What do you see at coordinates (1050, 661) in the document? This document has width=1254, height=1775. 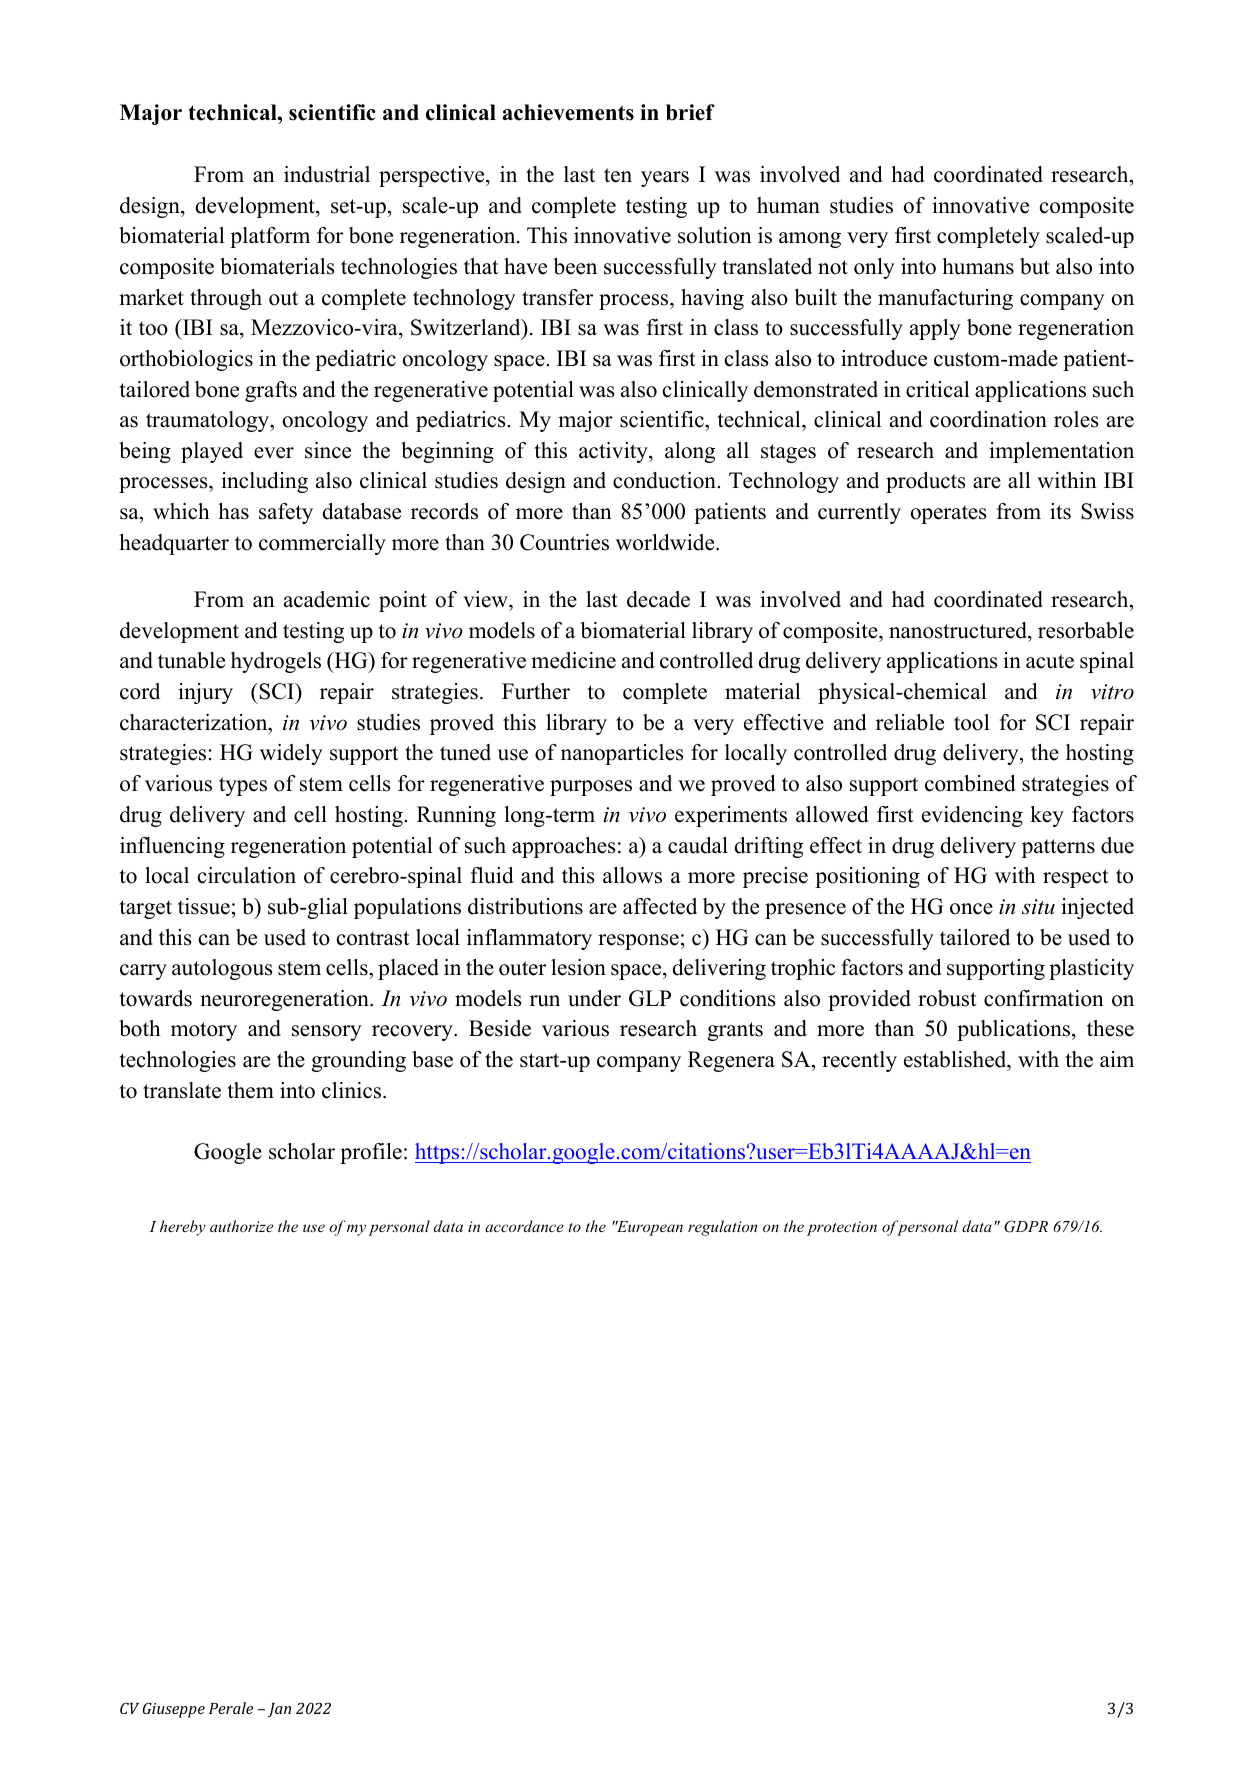 I see `acute` at bounding box center [1050, 661].
